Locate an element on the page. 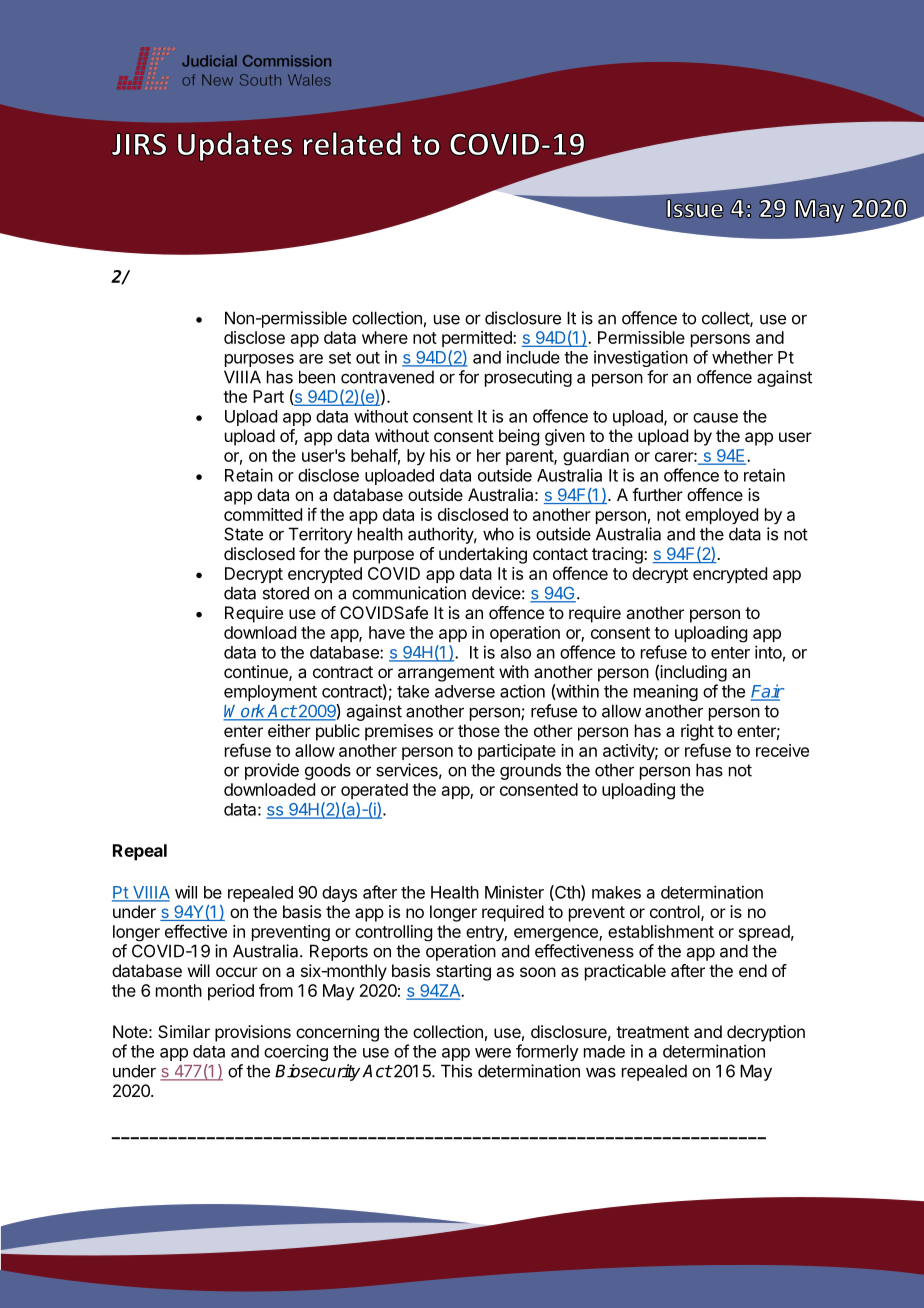  days is located at coordinates (339, 894).
